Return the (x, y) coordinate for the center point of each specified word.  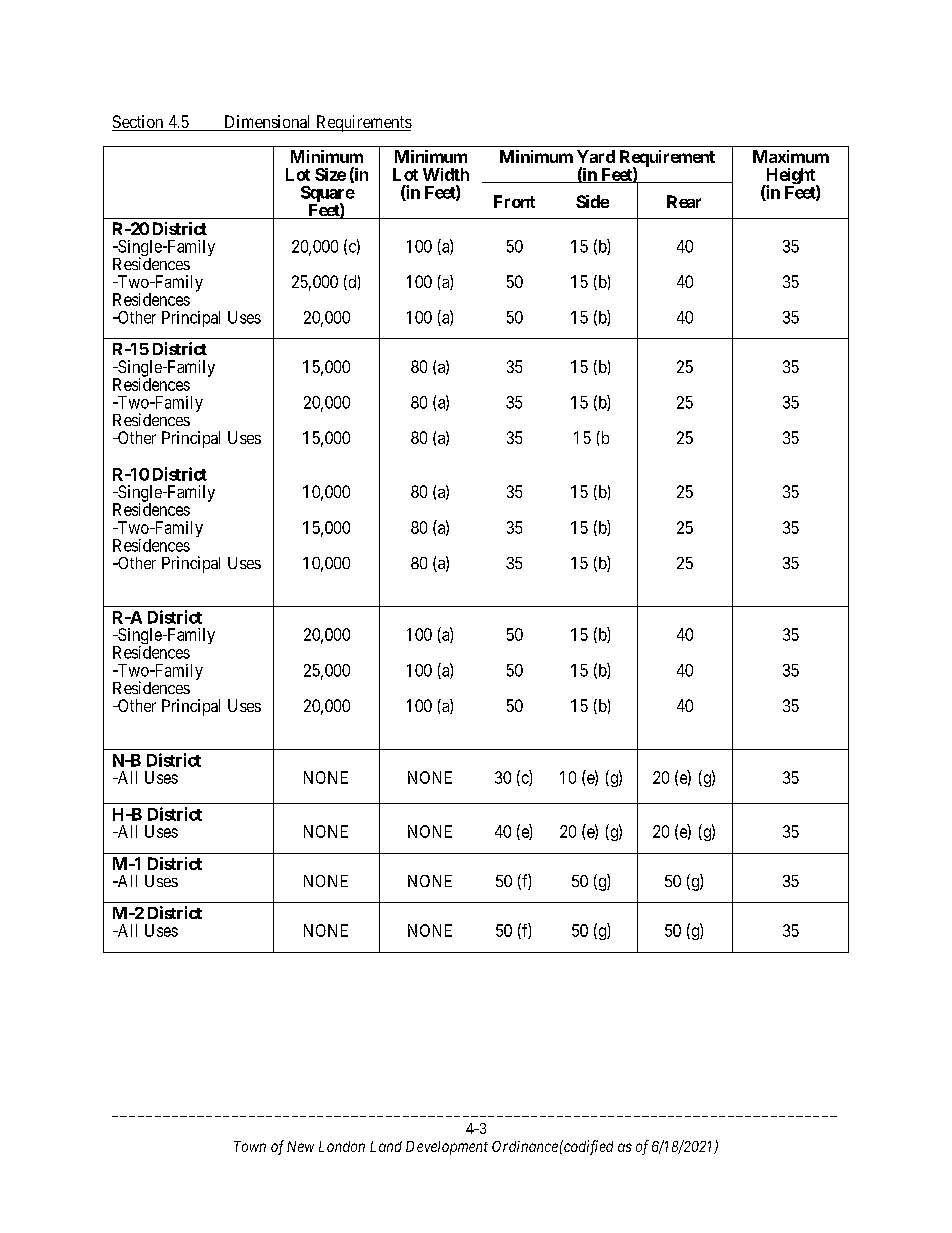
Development (447, 1148)
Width (446, 174)
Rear (684, 201)
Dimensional (268, 123)
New (300, 1146)
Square (328, 195)
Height (790, 177)
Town (250, 1146)
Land (386, 1146)
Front (514, 201)
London (342, 1146)
